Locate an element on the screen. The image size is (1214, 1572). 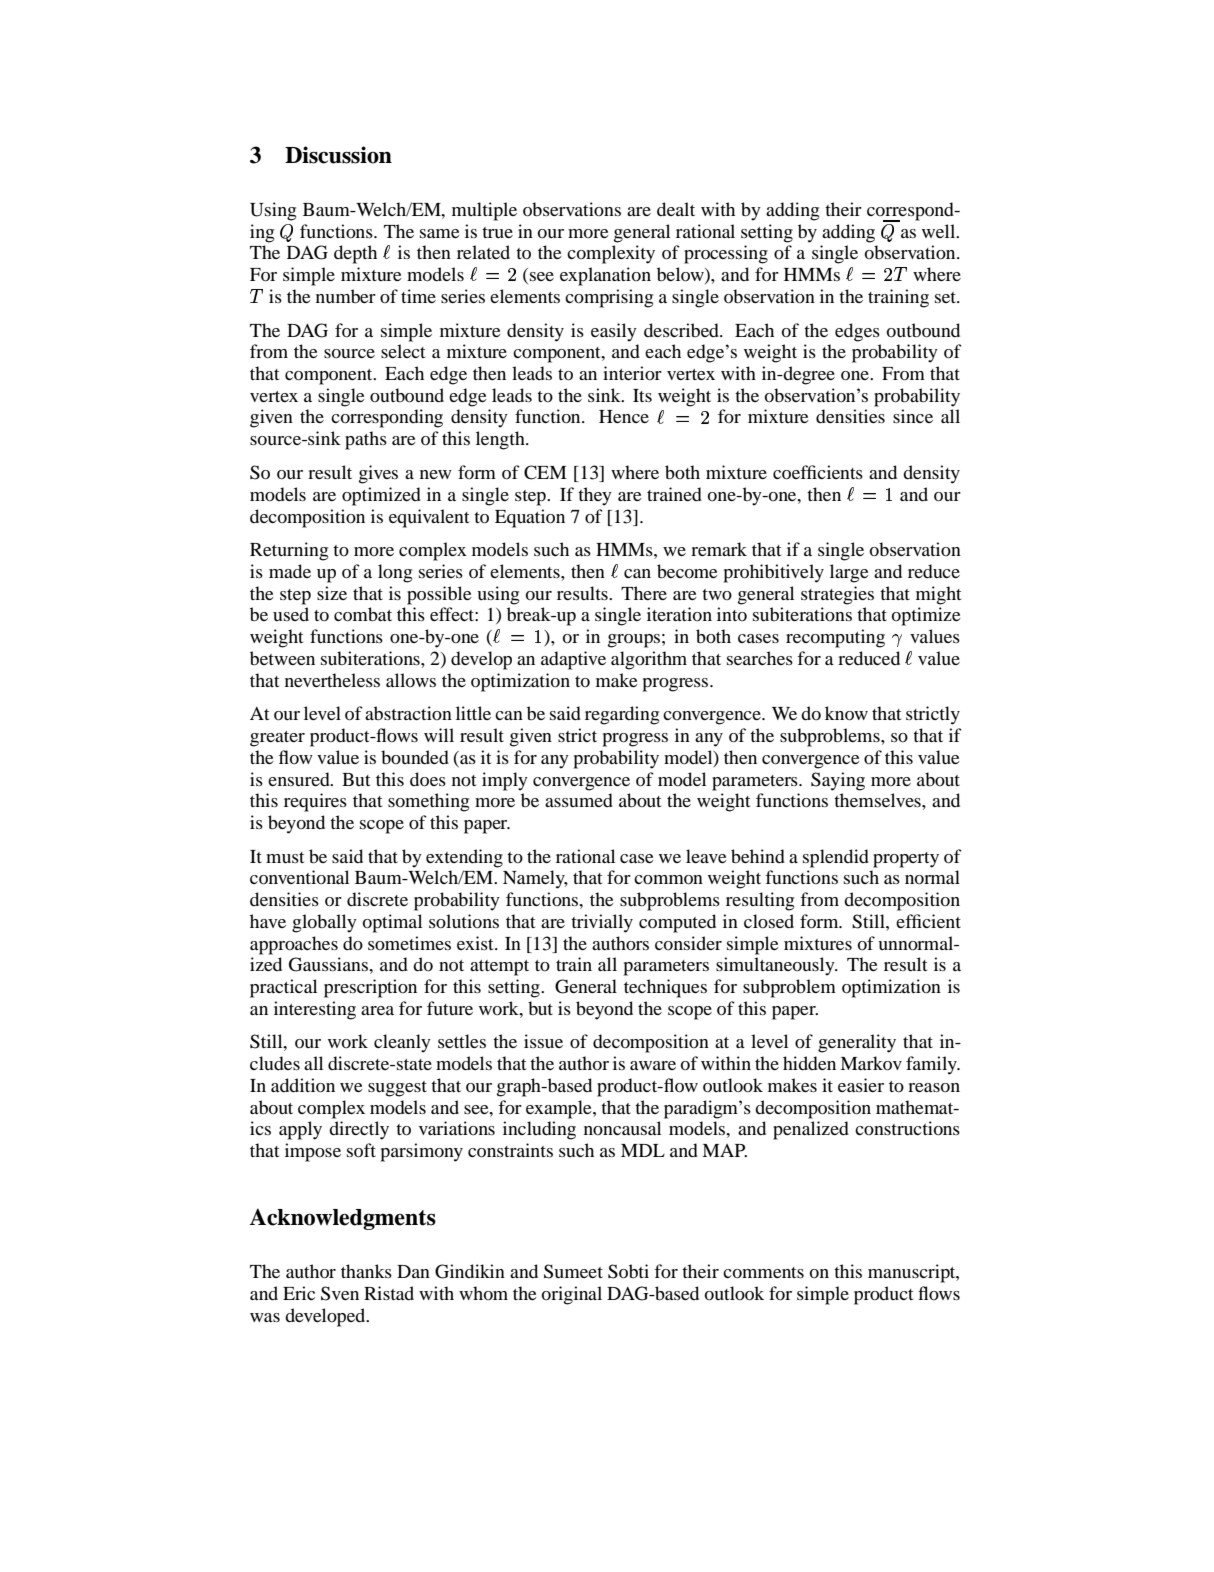
regarding is located at coordinates (622, 715).
